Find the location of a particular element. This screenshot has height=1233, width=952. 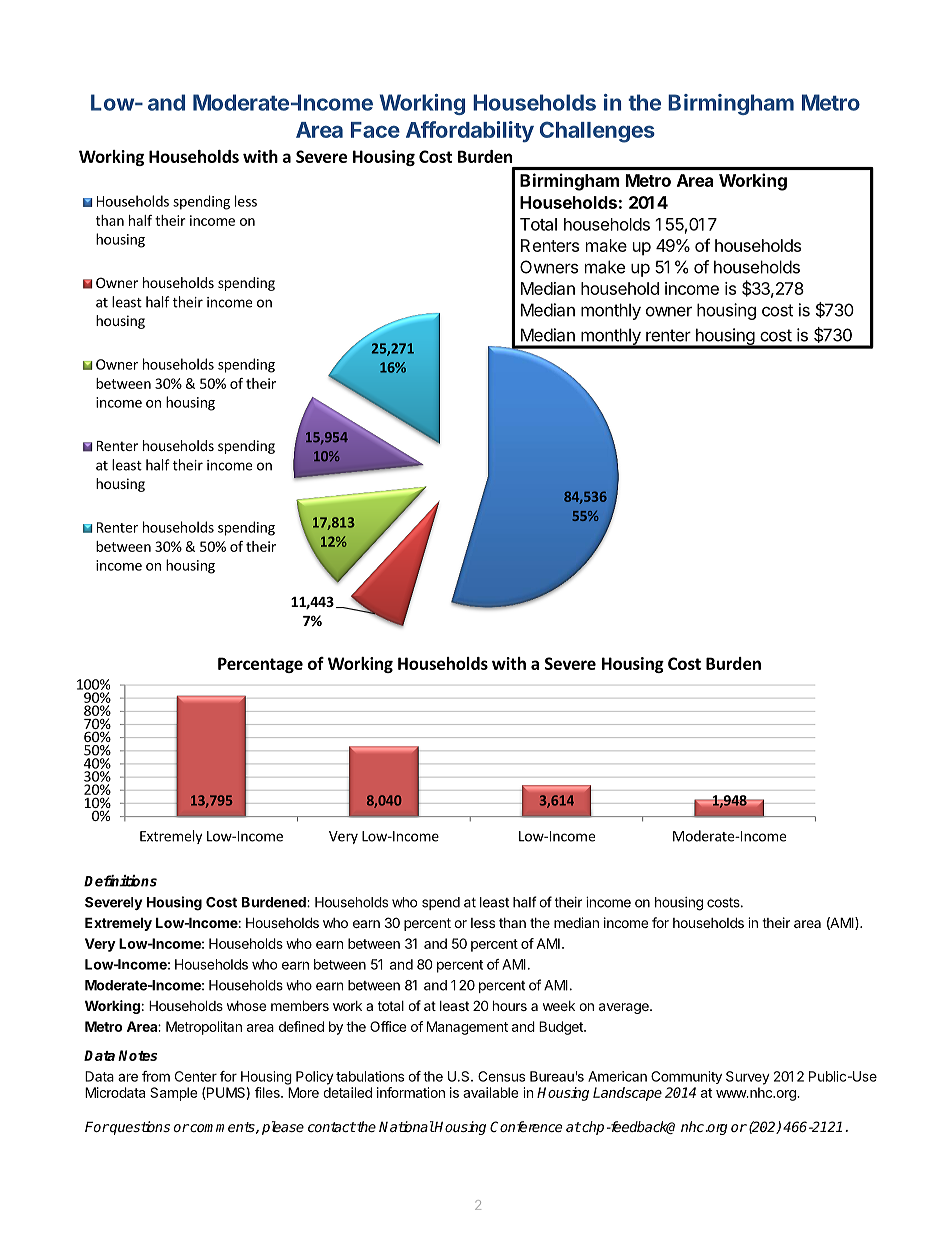

Budget is located at coordinates (562, 1028).
